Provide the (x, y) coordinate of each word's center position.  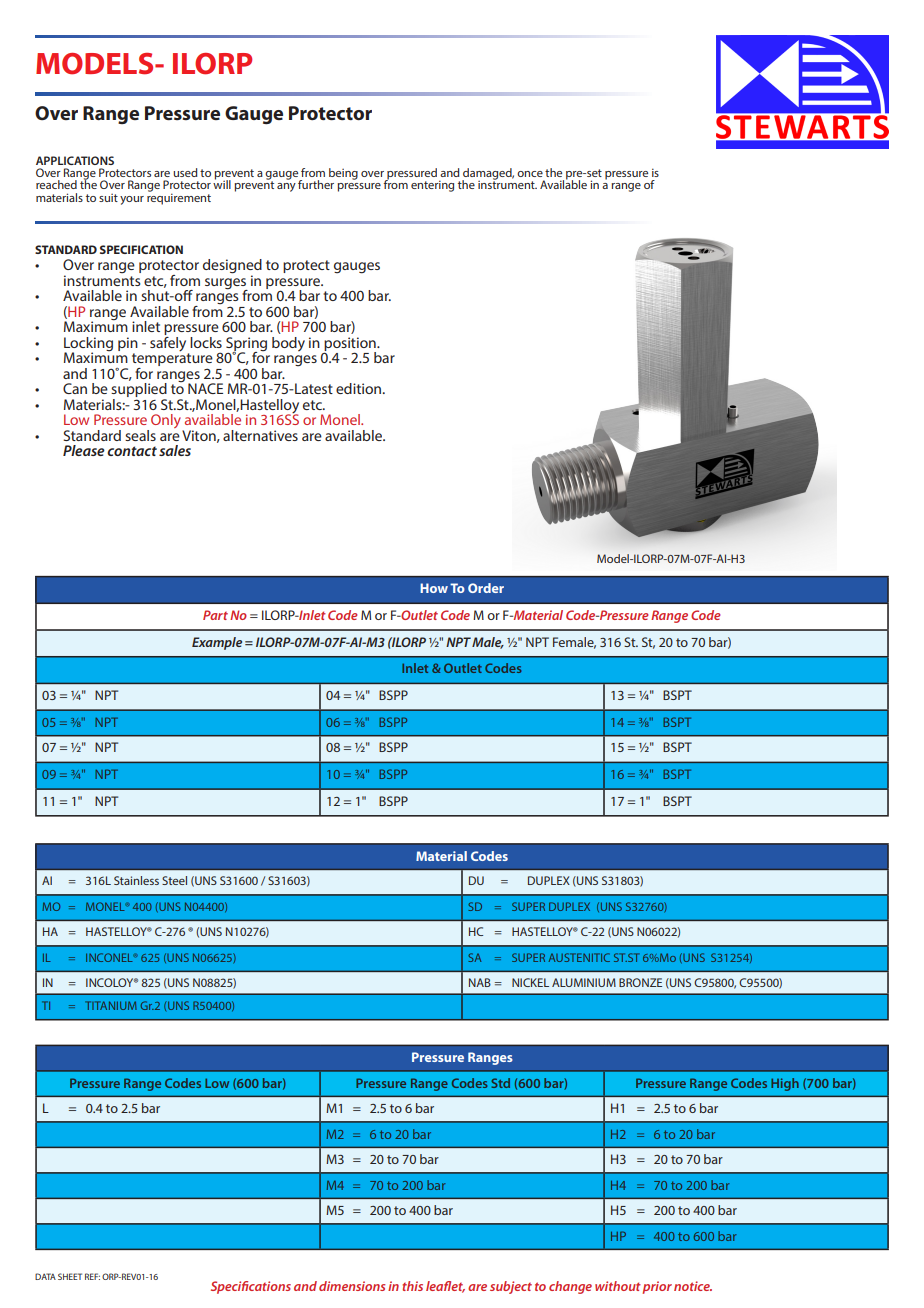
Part (215, 615)
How (434, 588)
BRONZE (640, 982)
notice (693, 1286)
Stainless (136, 880)
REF (92, 1276)
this (412, 1286)
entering (432, 186)
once (530, 174)
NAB (480, 982)
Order (486, 588)
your (132, 200)
